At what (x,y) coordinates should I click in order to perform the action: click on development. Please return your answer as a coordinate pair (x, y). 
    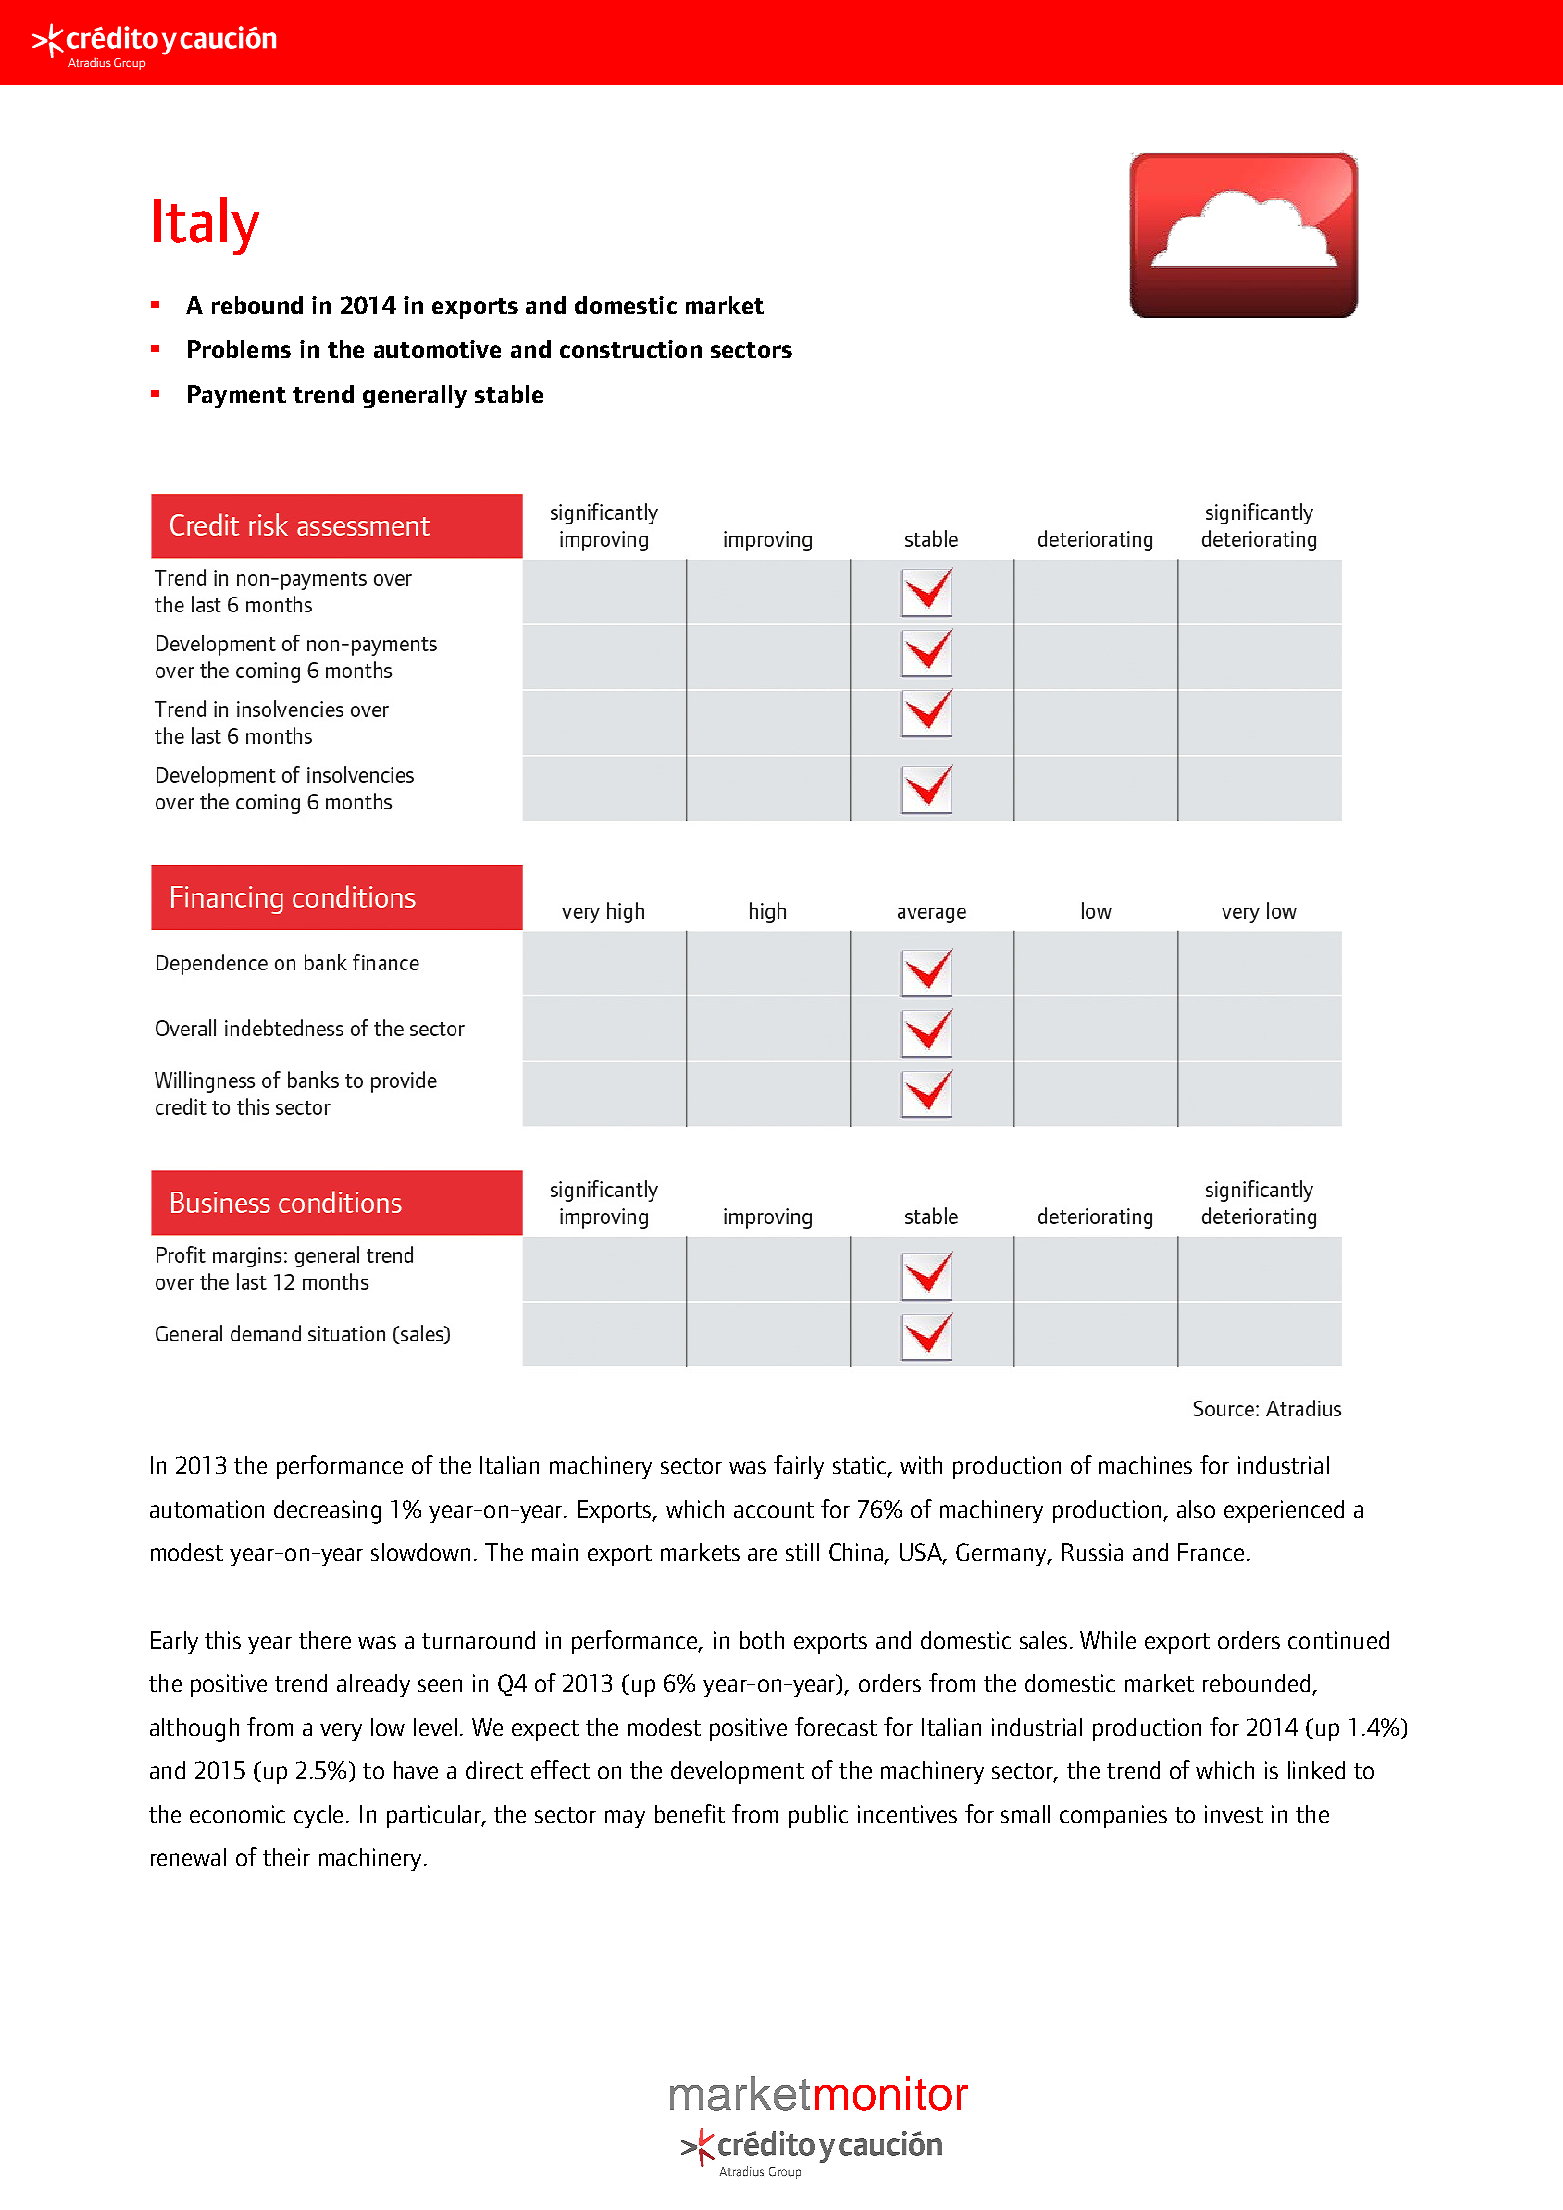
    Looking at the image, I should click on (737, 1772).
